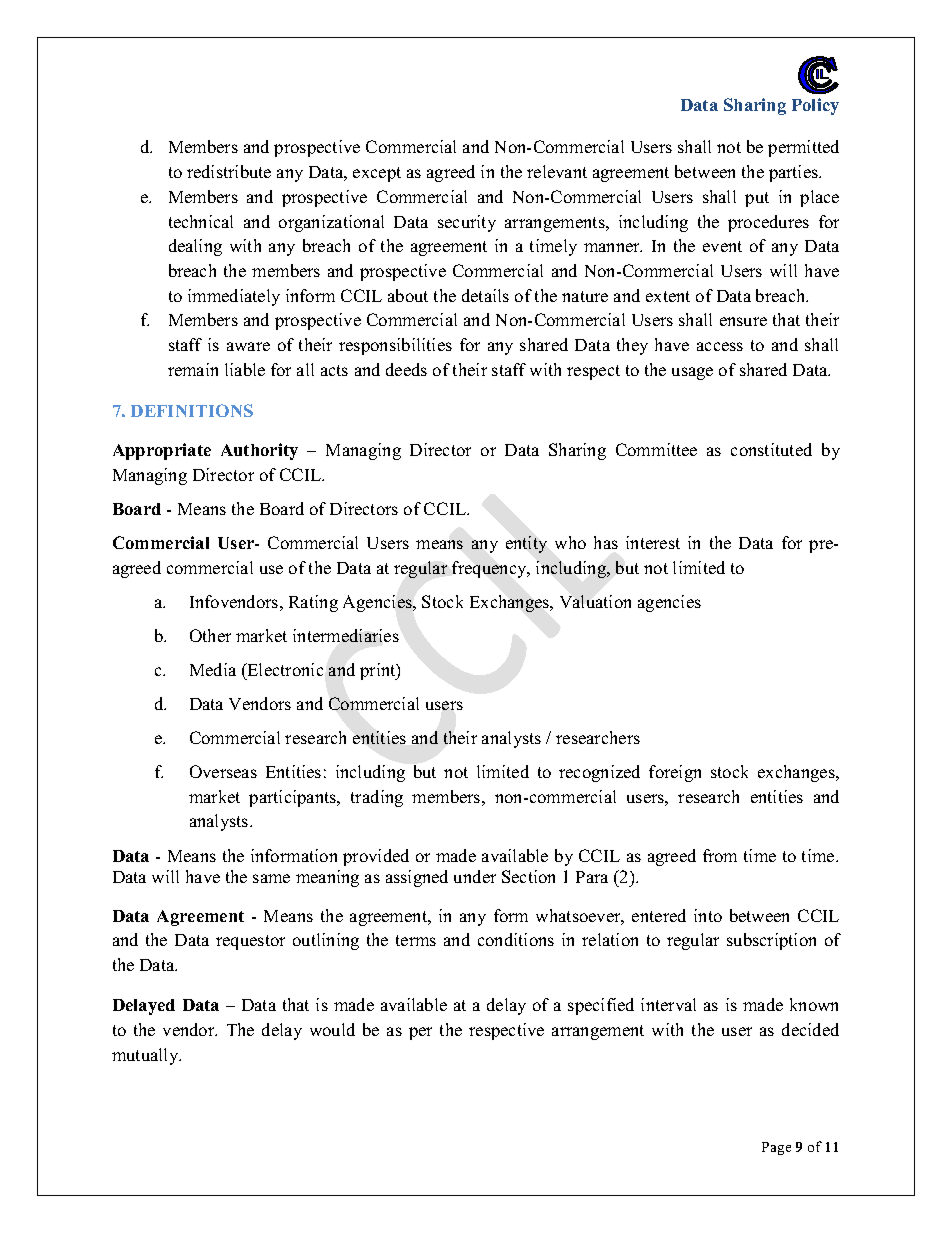 This screenshot has width=952, height=1233. What do you see at coordinates (223, 771) in the screenshot?
I see `Overseas` at bounding box center [223, 771].
